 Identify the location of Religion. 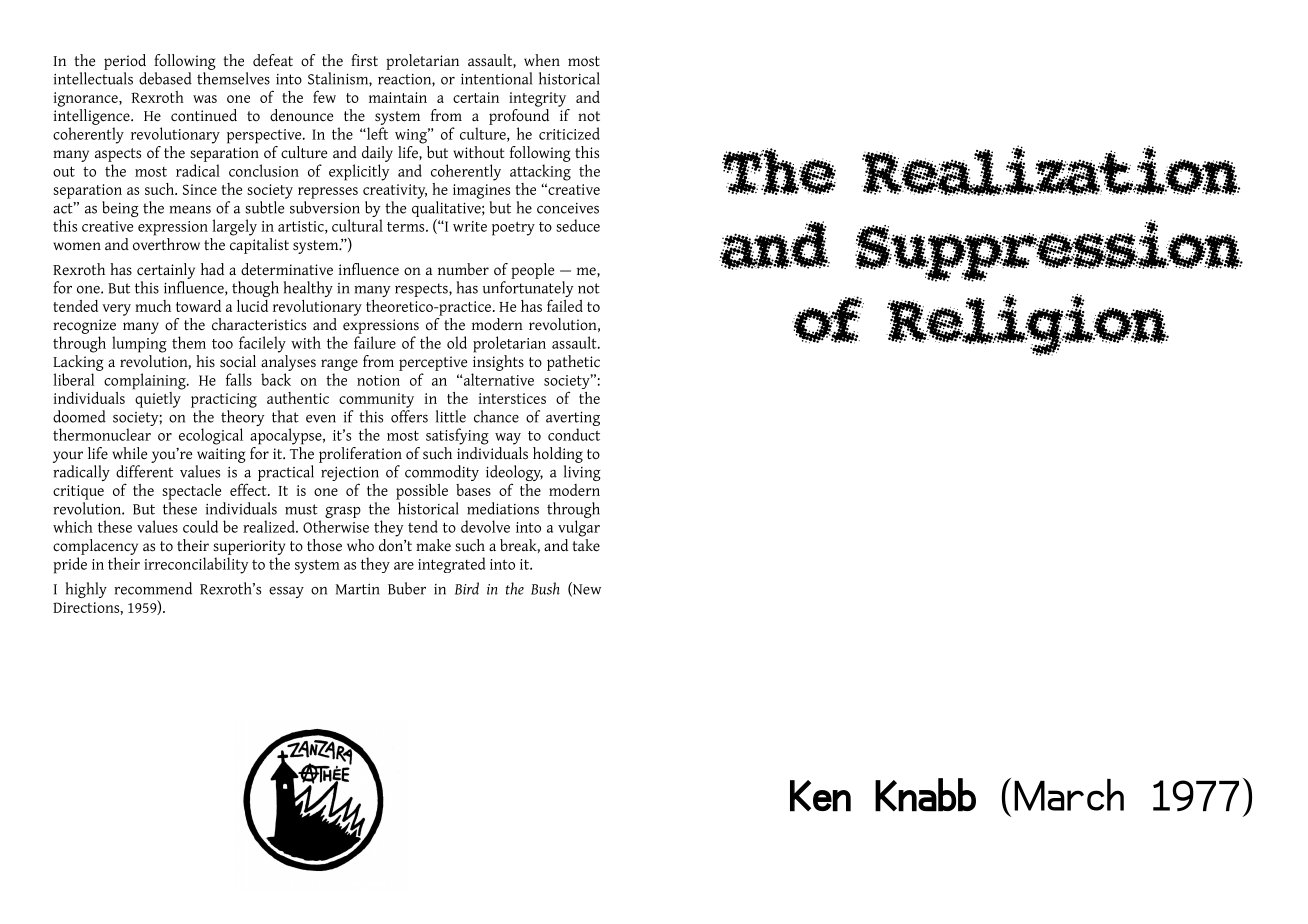
(1027, 325).
